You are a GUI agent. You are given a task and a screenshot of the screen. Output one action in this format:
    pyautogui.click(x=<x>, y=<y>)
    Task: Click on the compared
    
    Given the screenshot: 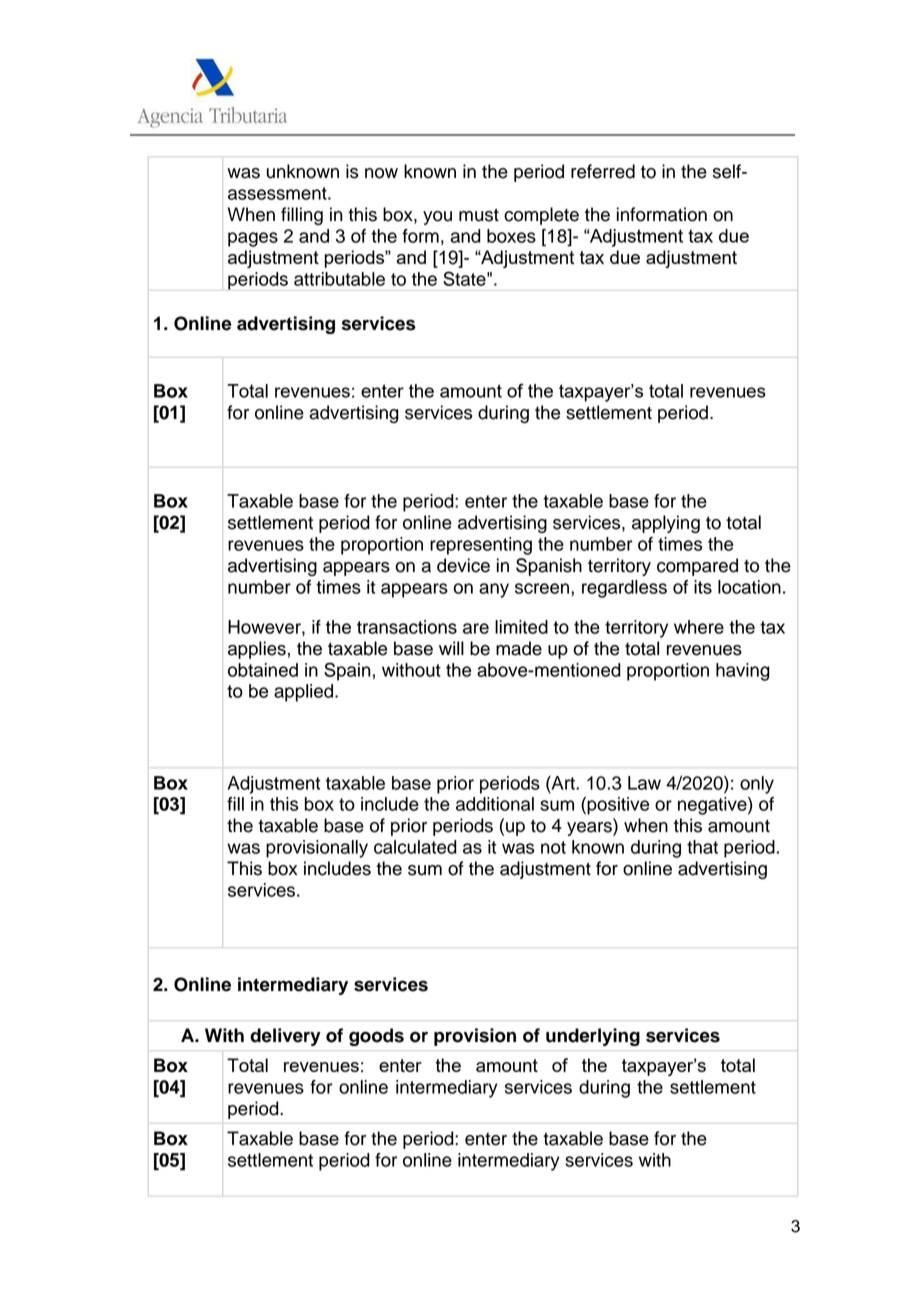 What is the action you would take?
    pyautogui.click(x=697, y=567)
